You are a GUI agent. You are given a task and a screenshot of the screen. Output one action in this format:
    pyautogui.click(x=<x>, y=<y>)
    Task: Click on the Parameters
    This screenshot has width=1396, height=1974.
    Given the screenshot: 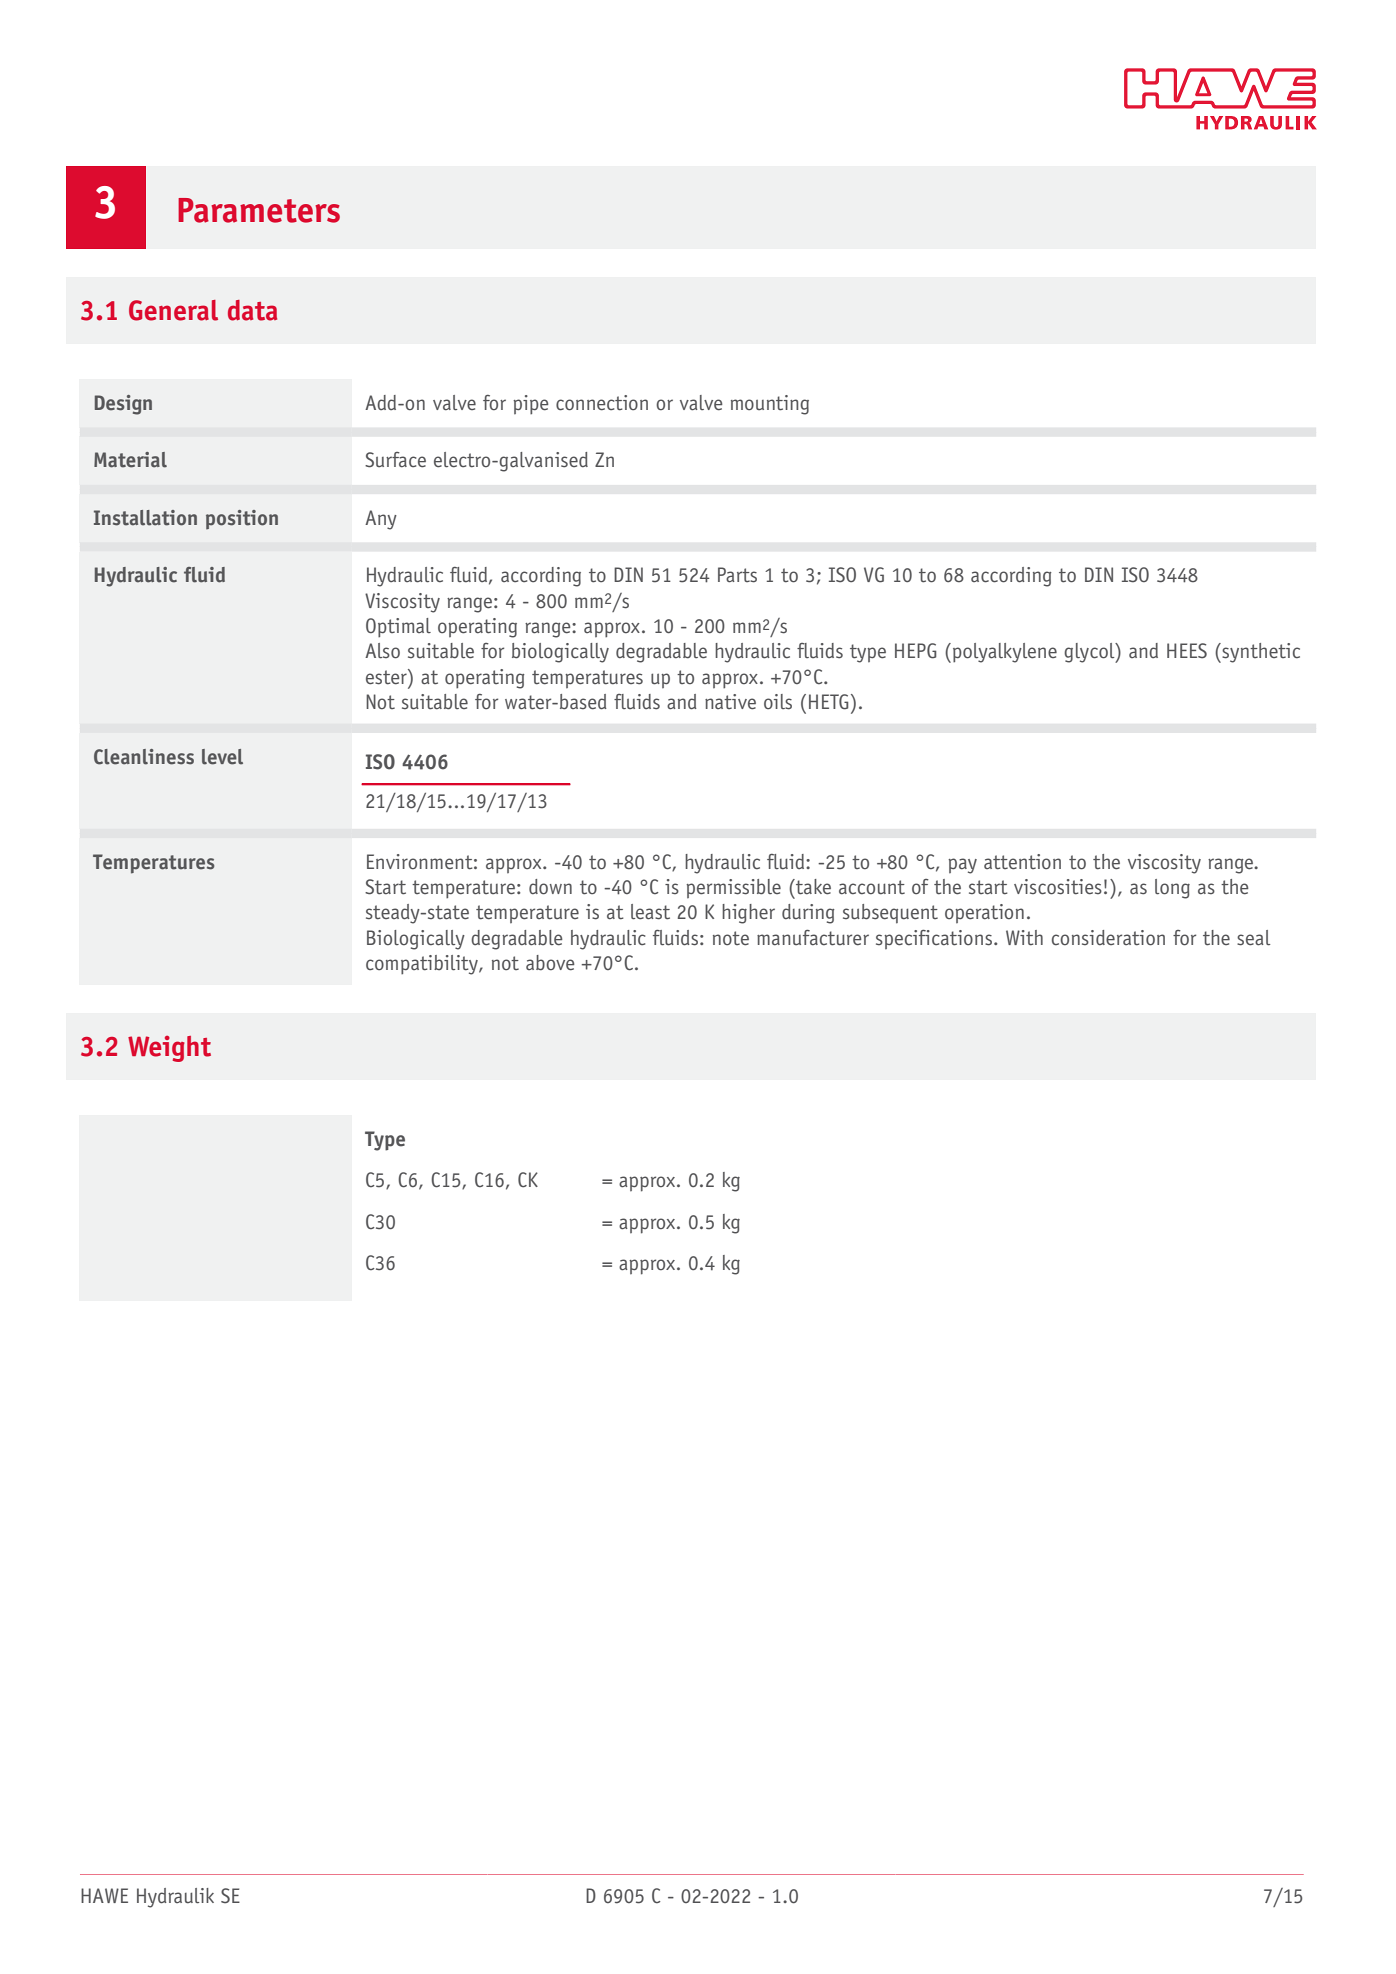 What is the action you would take?
    pyautogui.click(x=259, y=210)
